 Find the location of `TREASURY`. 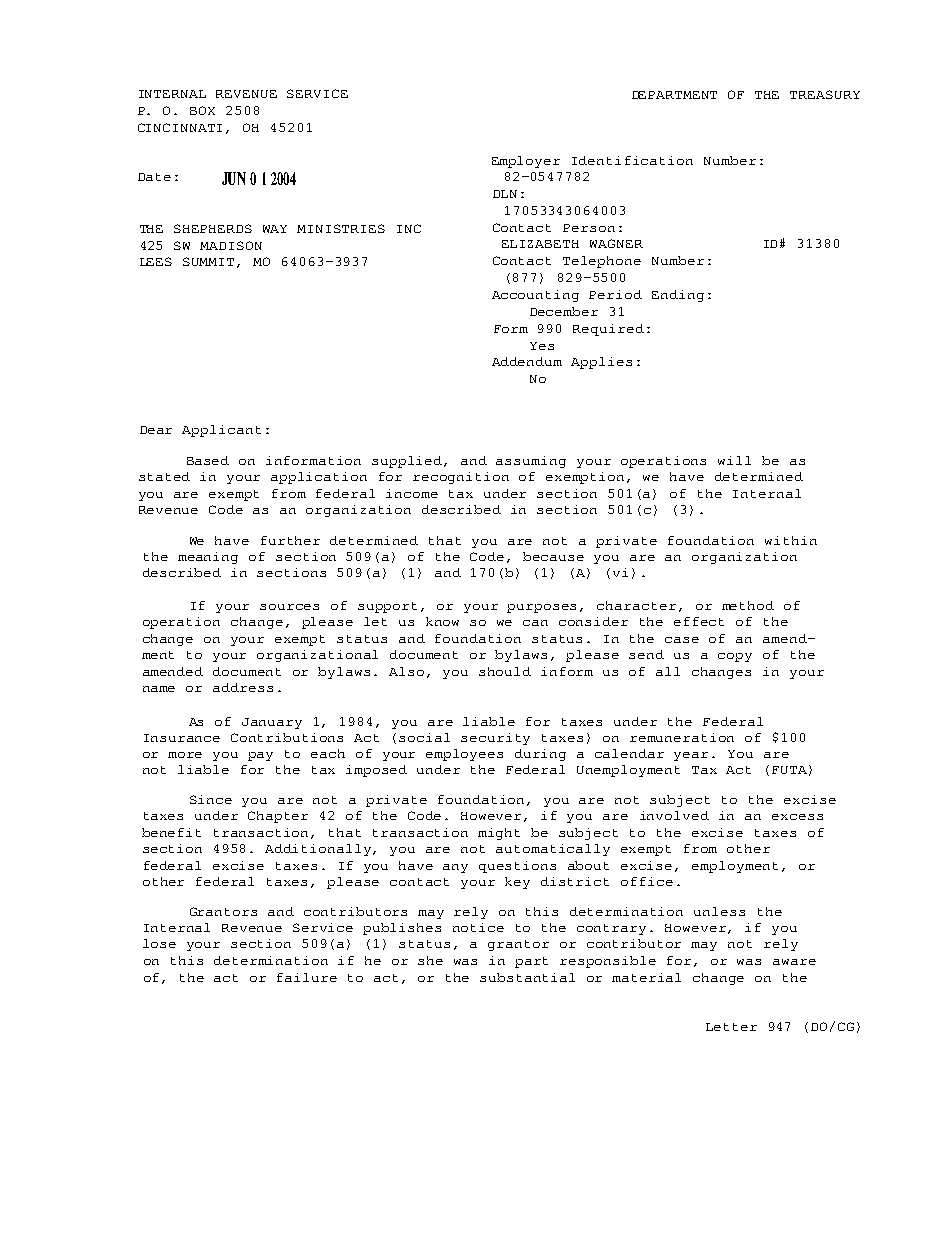

TREASURY is located at coordinates (825, 94).
